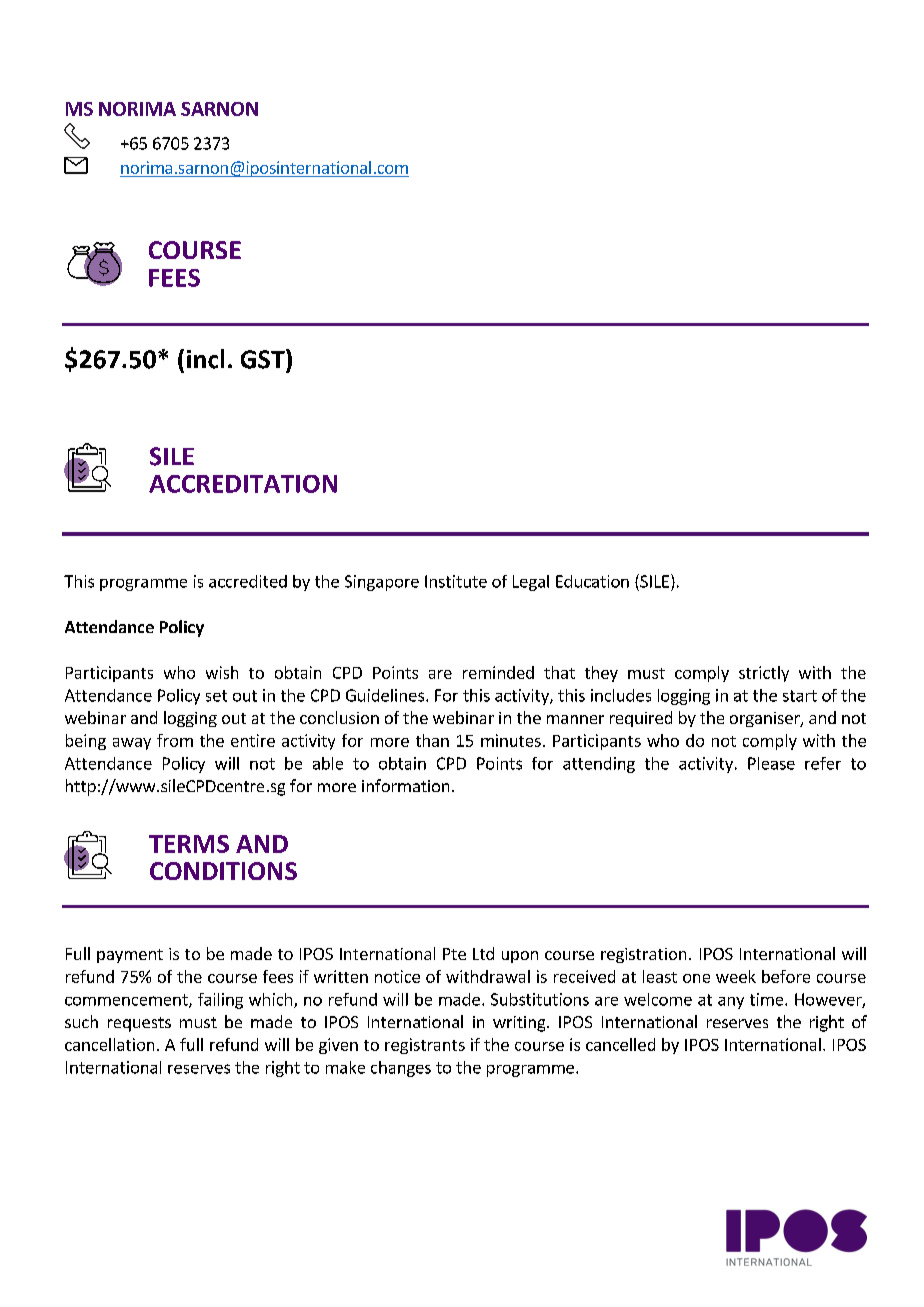  I want to click on from, so click(175, 740).
